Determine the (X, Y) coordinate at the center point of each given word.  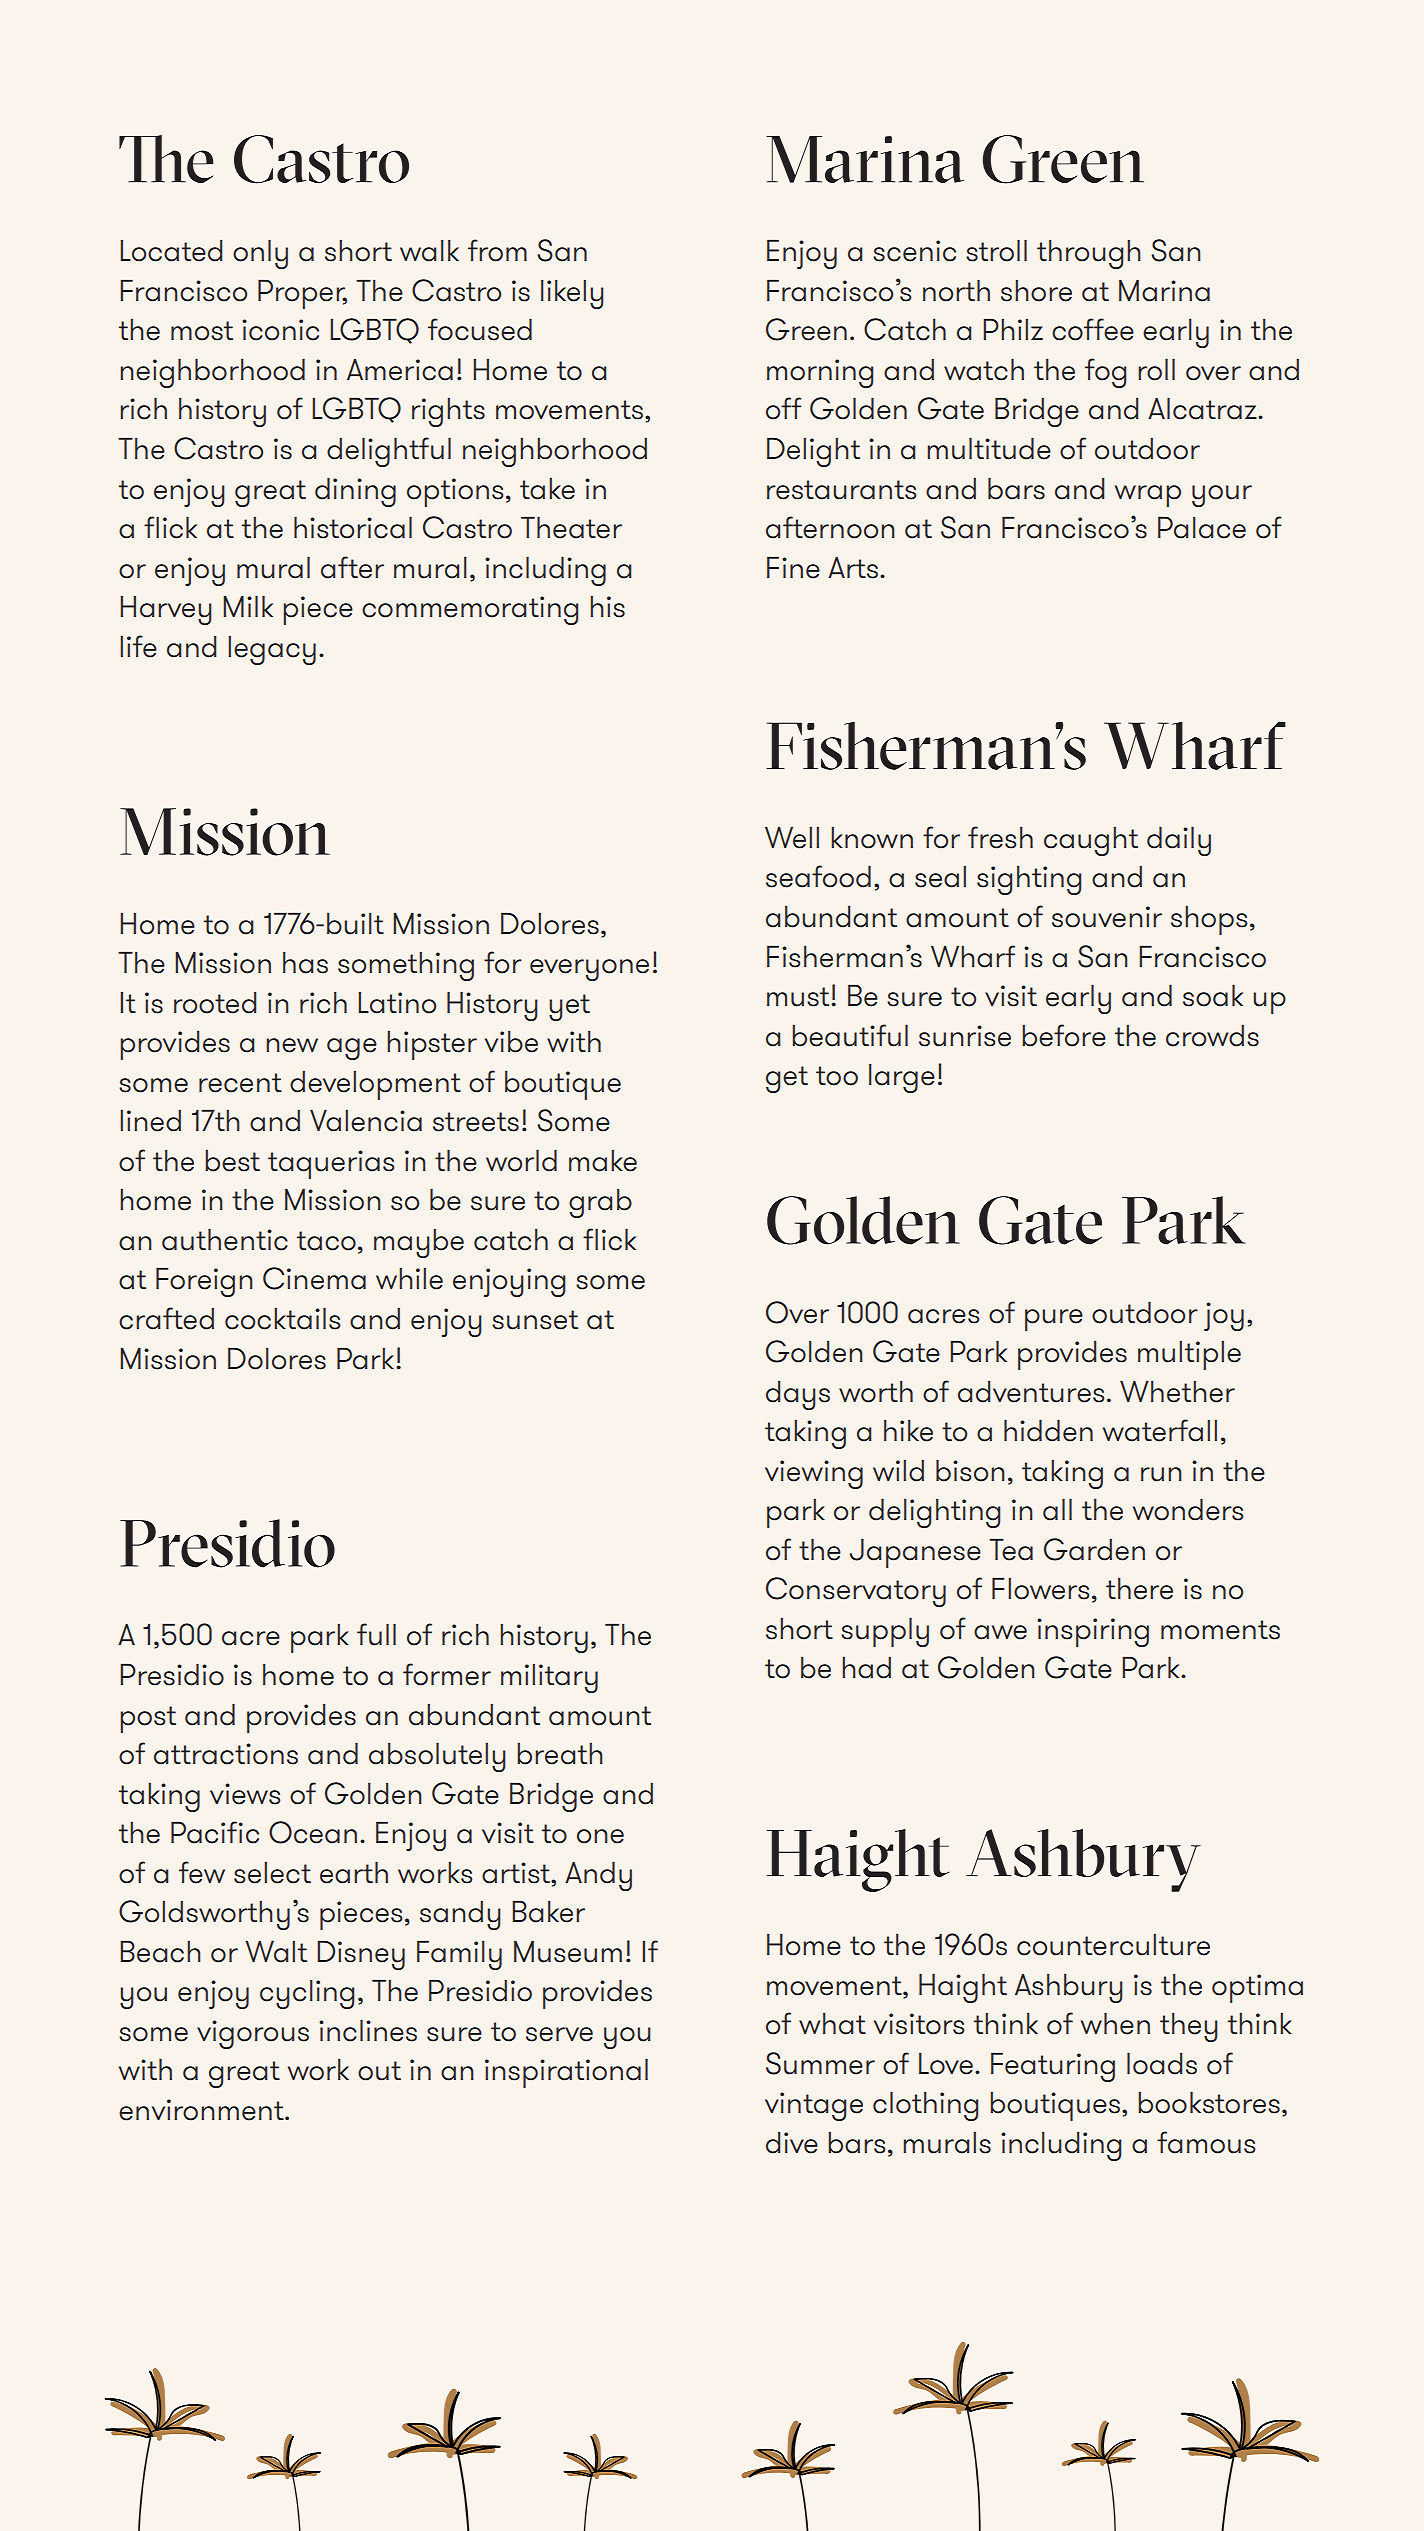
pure (1054, 1320)
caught (1091, 841)
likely (572, 294)
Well (792, 837)
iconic (280, 330)
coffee (1093, 329)
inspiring (1093, 1632)
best (232, 1160)
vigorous (253, 2034)
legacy (272, 650)
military (549, 1678)
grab (600, 1203)
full (376, 1634)
